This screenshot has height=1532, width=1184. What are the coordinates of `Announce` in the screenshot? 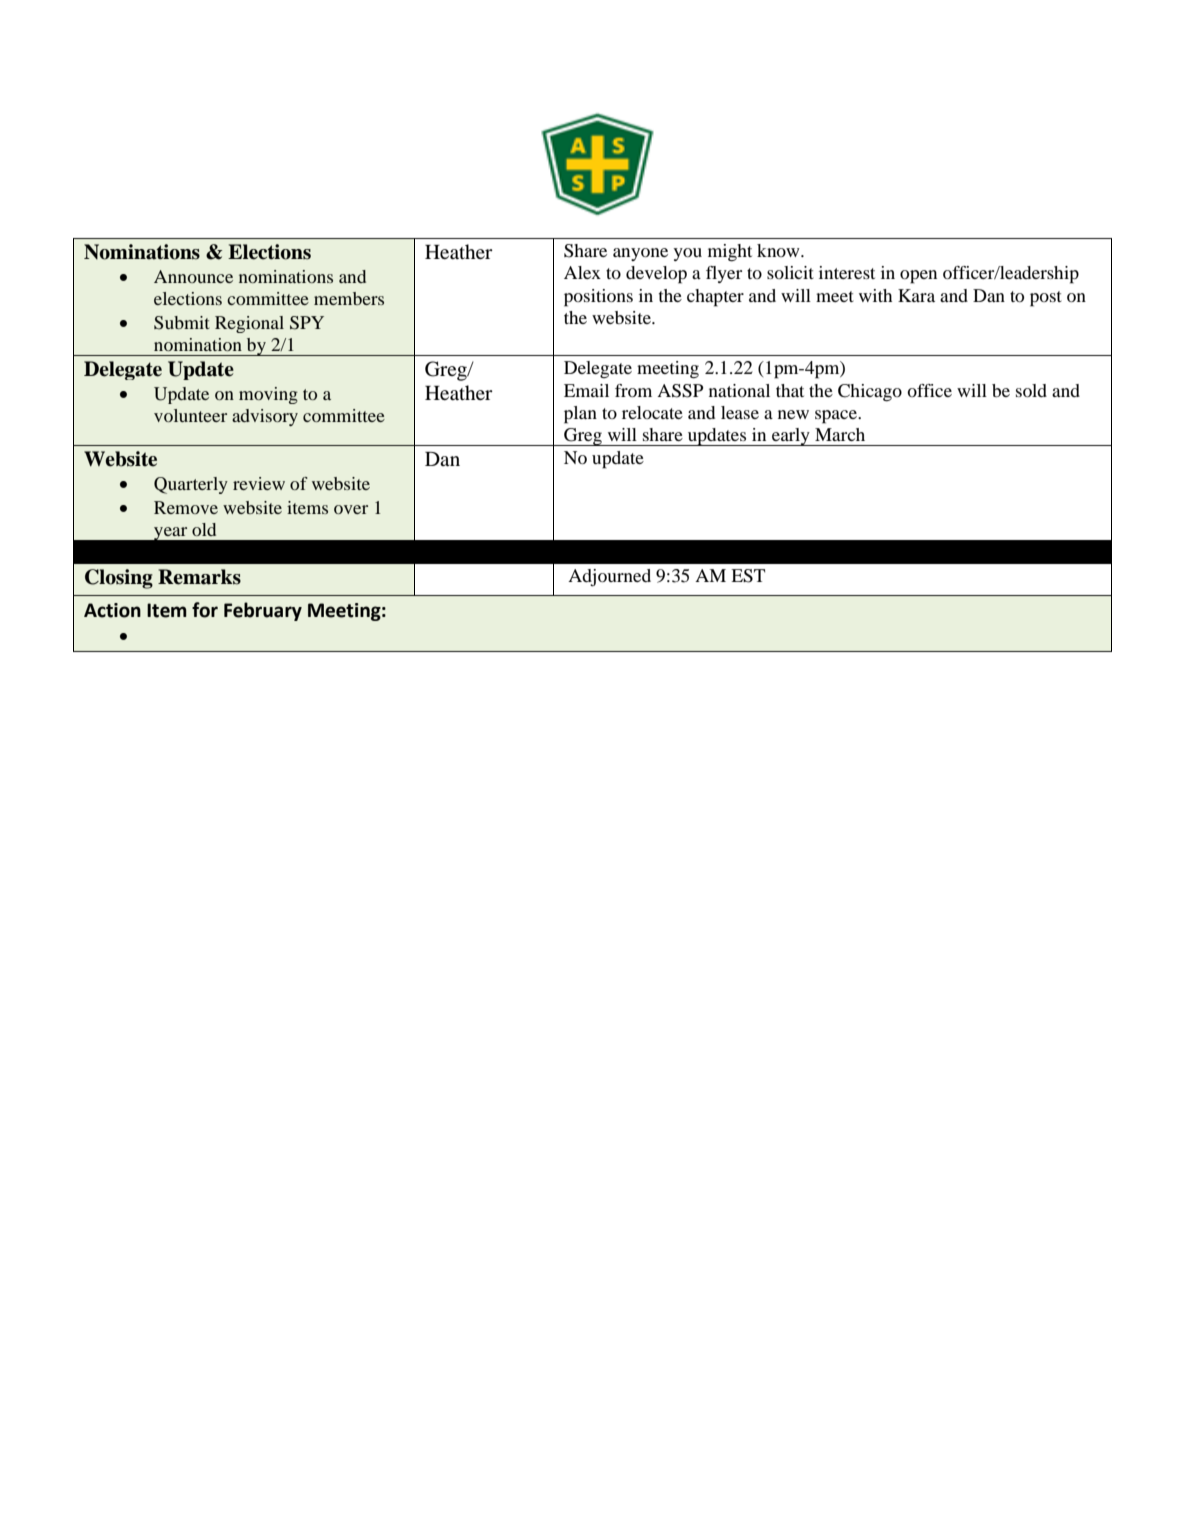 It's located at (193, 276).
